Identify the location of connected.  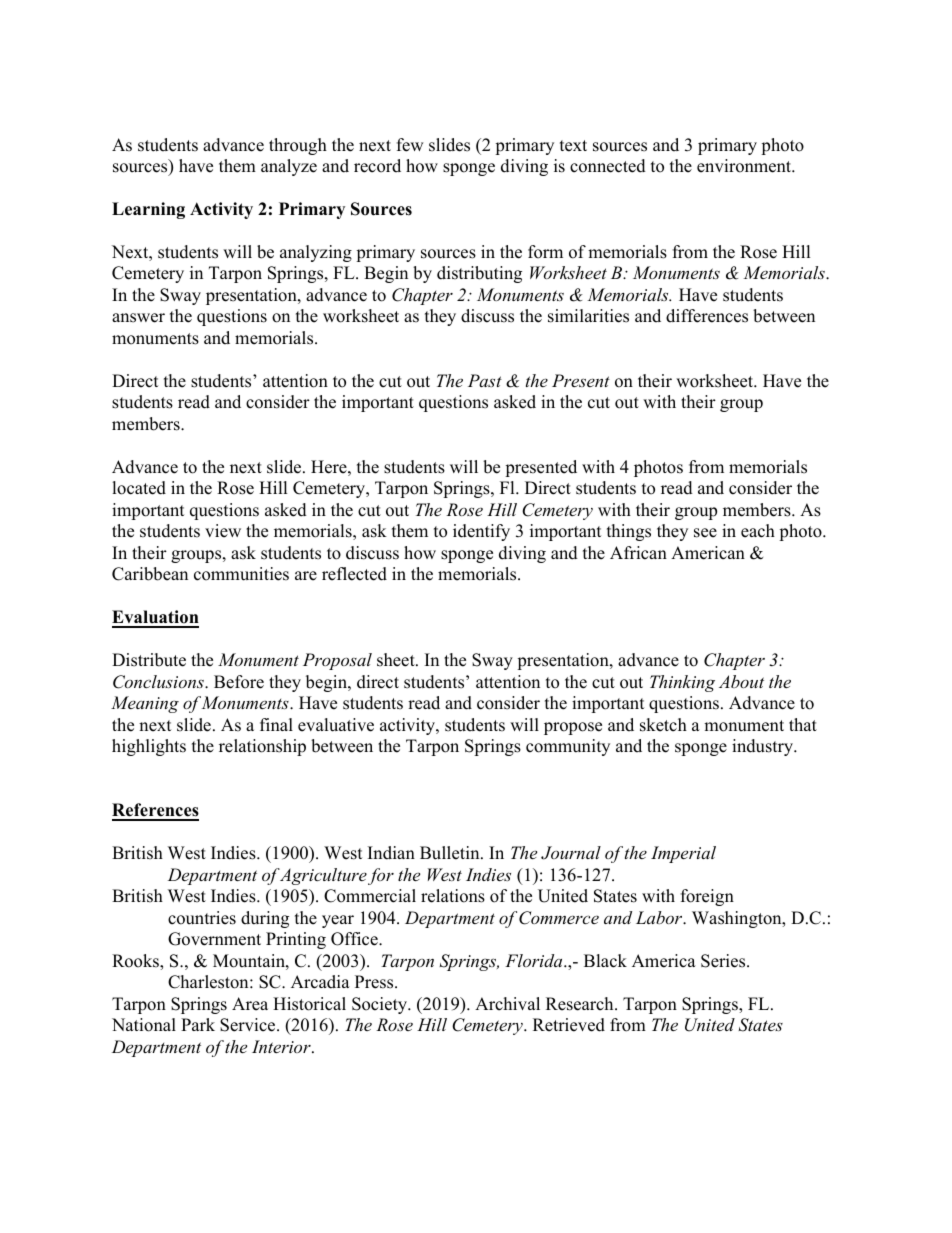
(608, 166).
